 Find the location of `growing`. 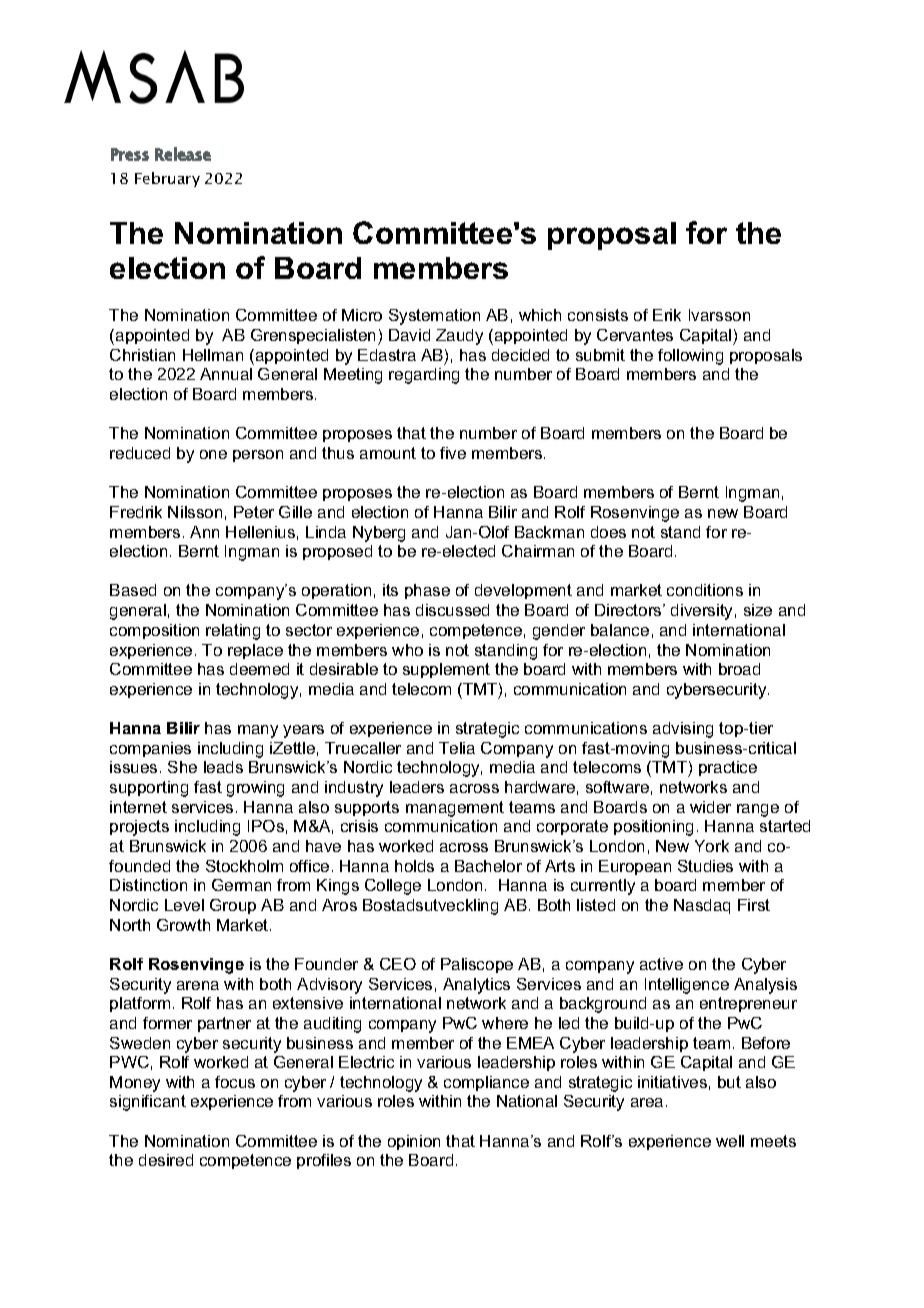

growing is located at coordinates (255, 789).
